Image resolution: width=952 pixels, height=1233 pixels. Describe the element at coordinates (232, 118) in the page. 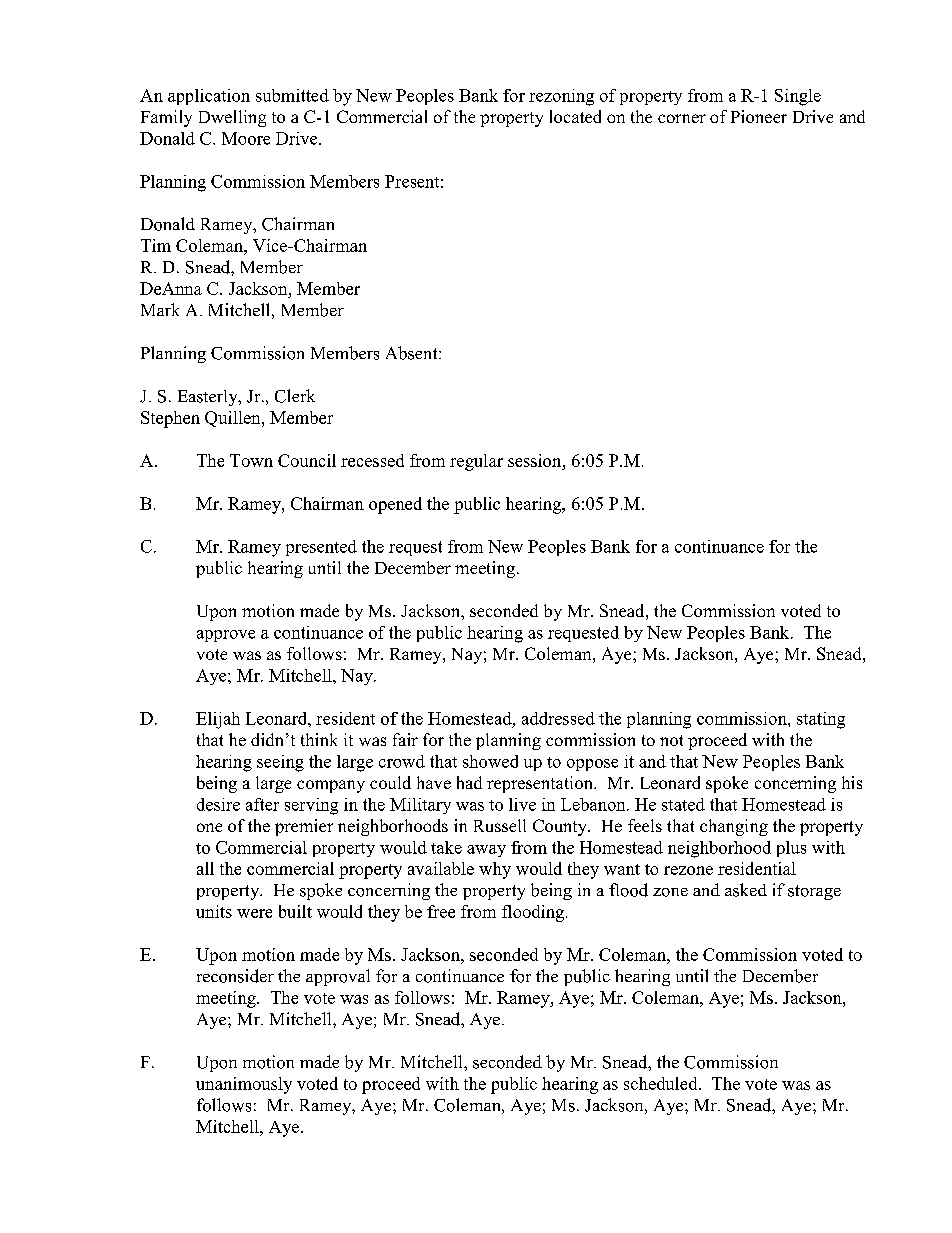

I see `Dwelling` at that location.
